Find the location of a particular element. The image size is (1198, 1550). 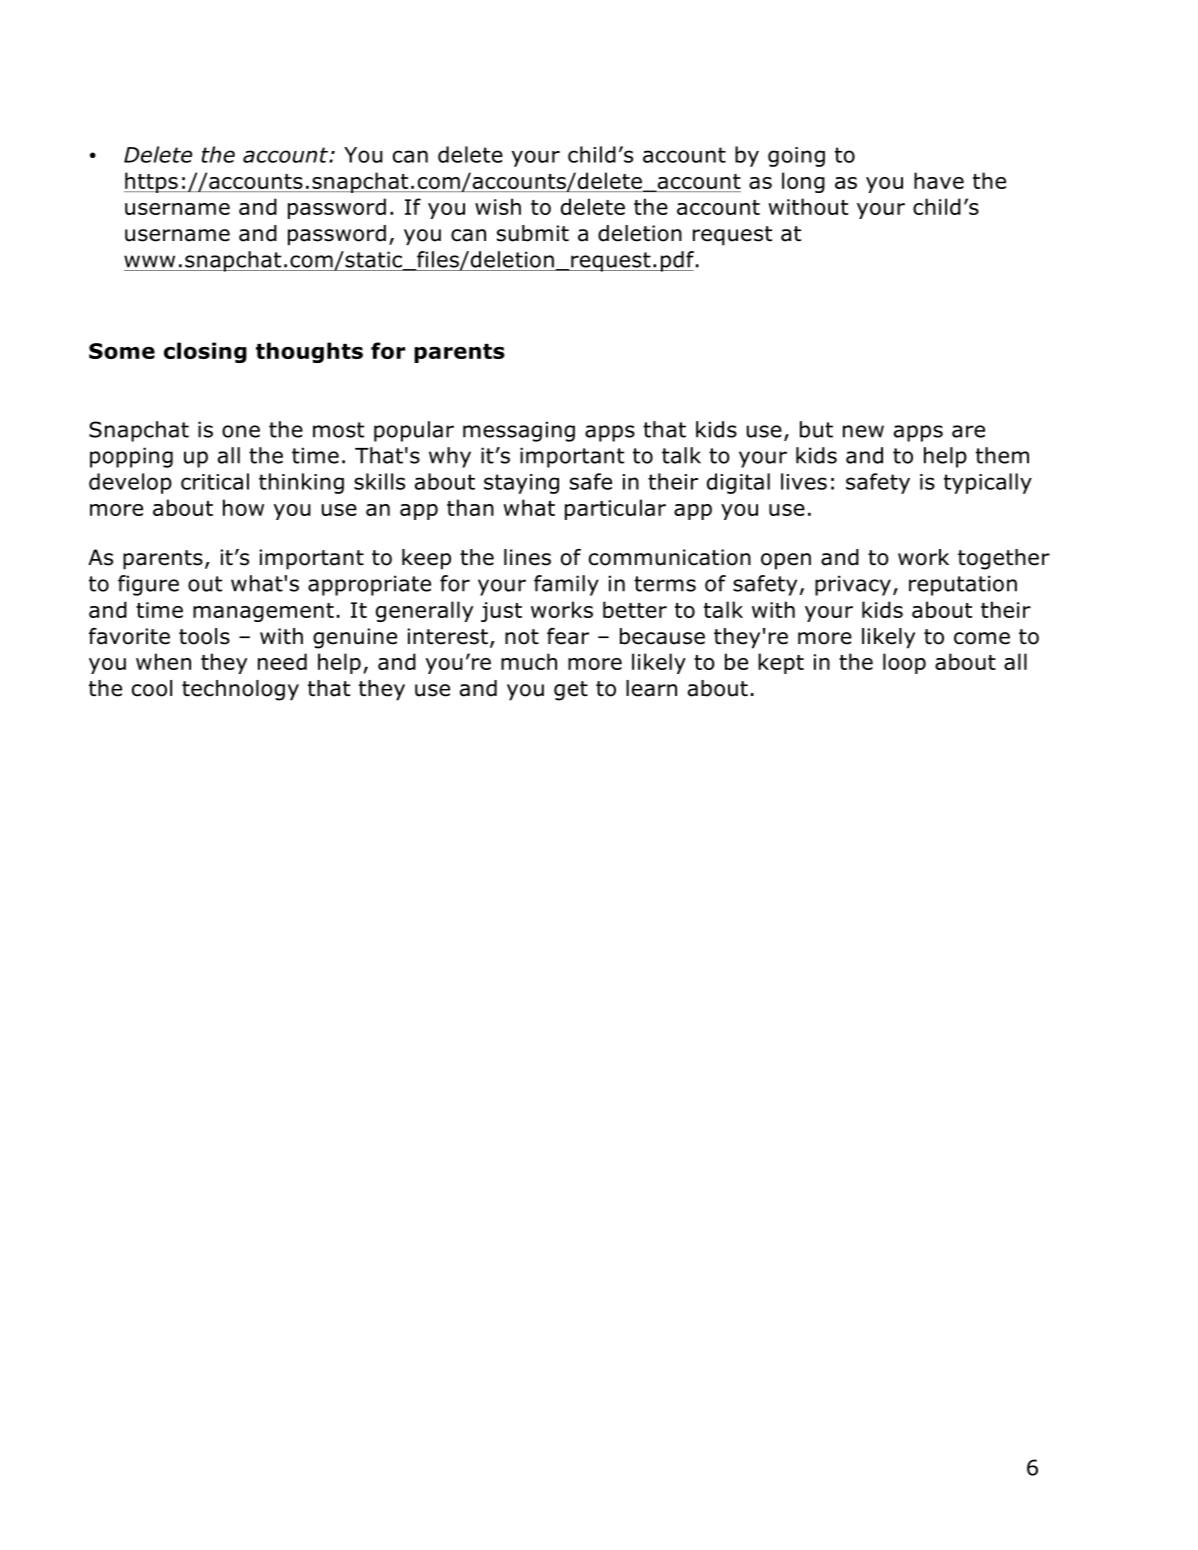

technology is located at coordinates (240, 690).
